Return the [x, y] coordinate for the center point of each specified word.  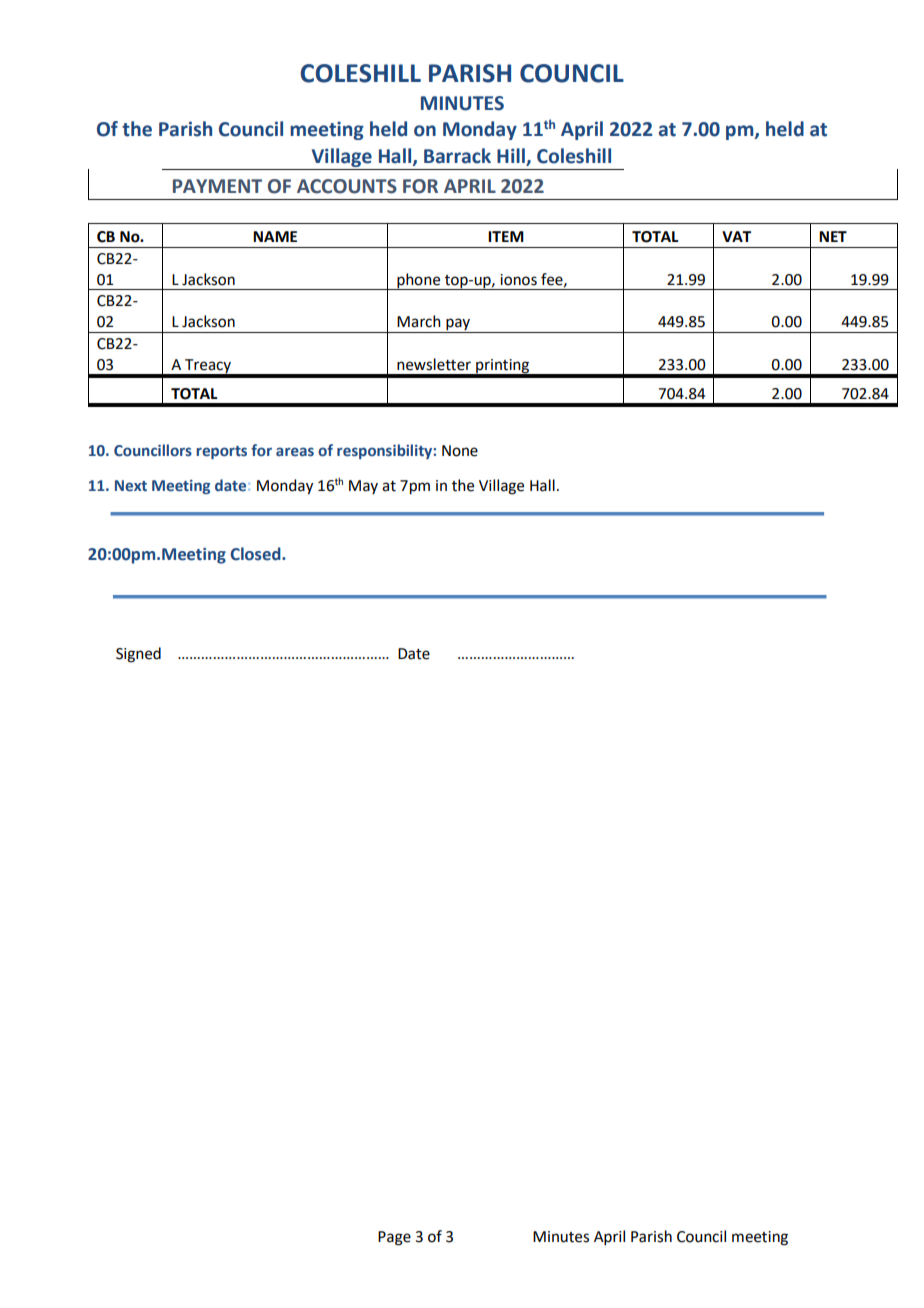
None [460, 451]
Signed [138, 655]
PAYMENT [217, 186]
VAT [736, 236]
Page [394, 1238]
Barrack [457, 156]
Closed [256, 554]
